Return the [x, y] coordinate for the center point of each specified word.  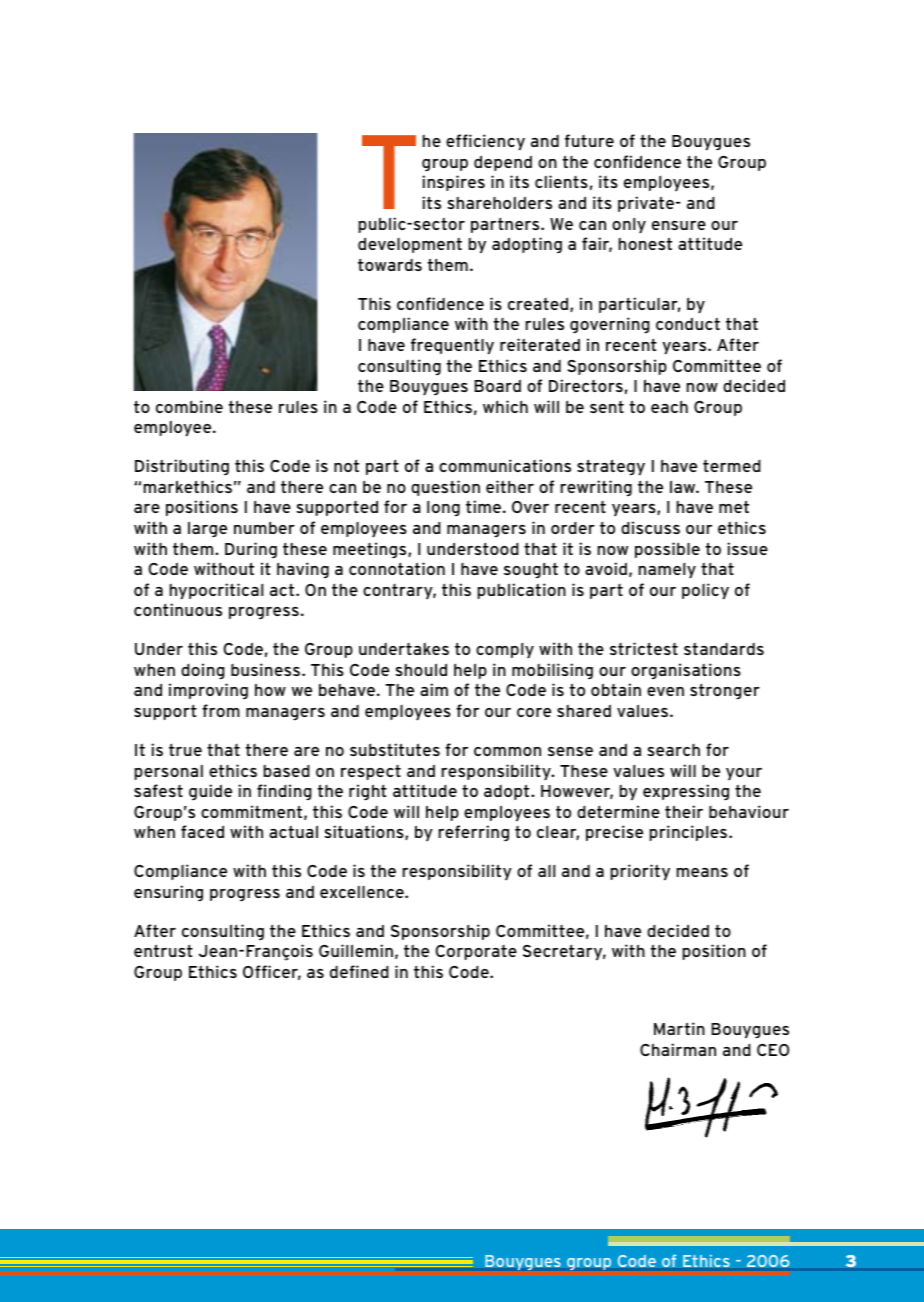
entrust [163, 950]
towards [390, 264]
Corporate [476, 952]
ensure [679, 225]
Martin [679, 1028]
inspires [453, 183]
